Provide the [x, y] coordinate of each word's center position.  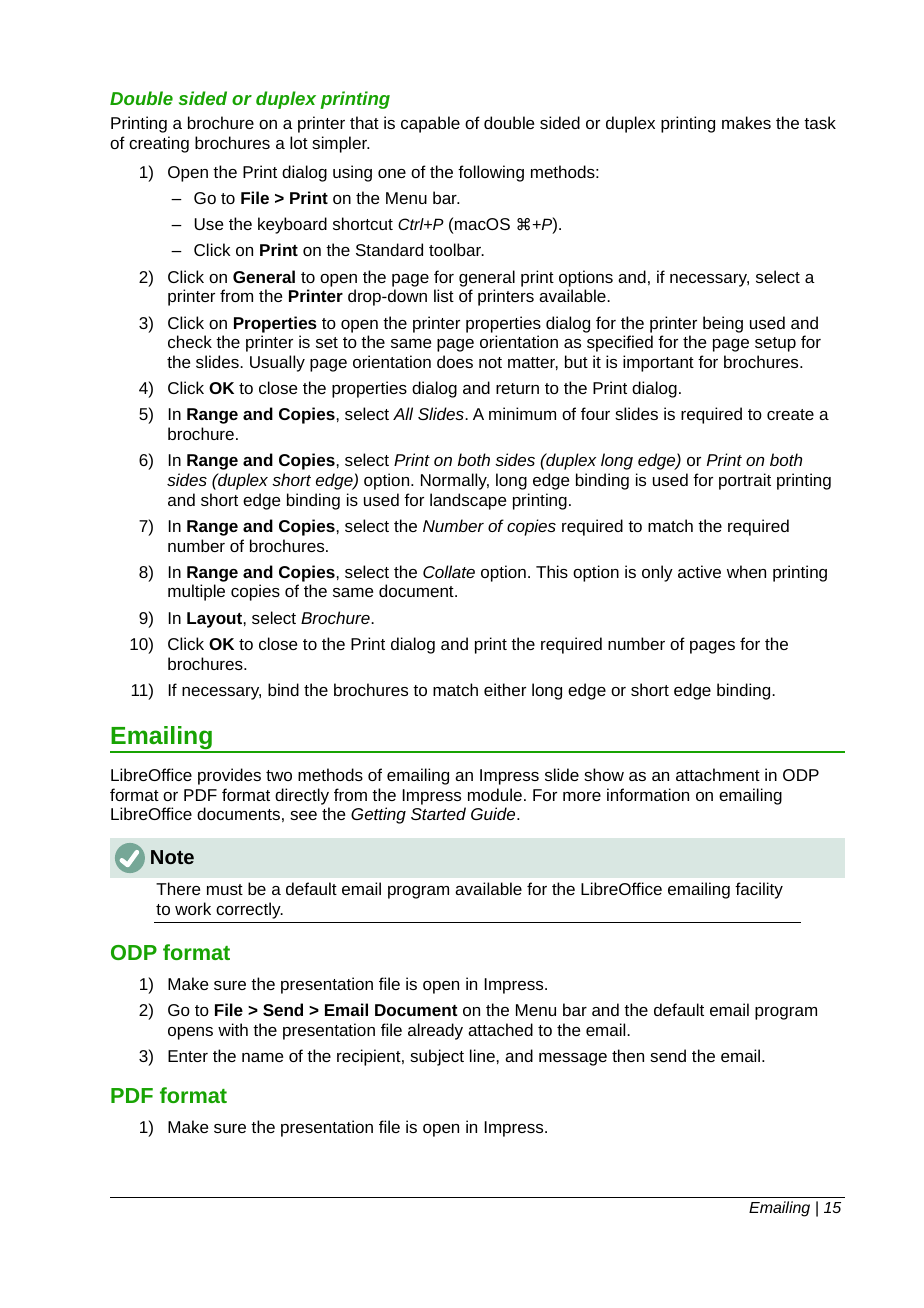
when [746, 571]
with [233, 1029]
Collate [449, 571]
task [820, 122]
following [491, 173]
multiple [196, 592]
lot [299, 142]
